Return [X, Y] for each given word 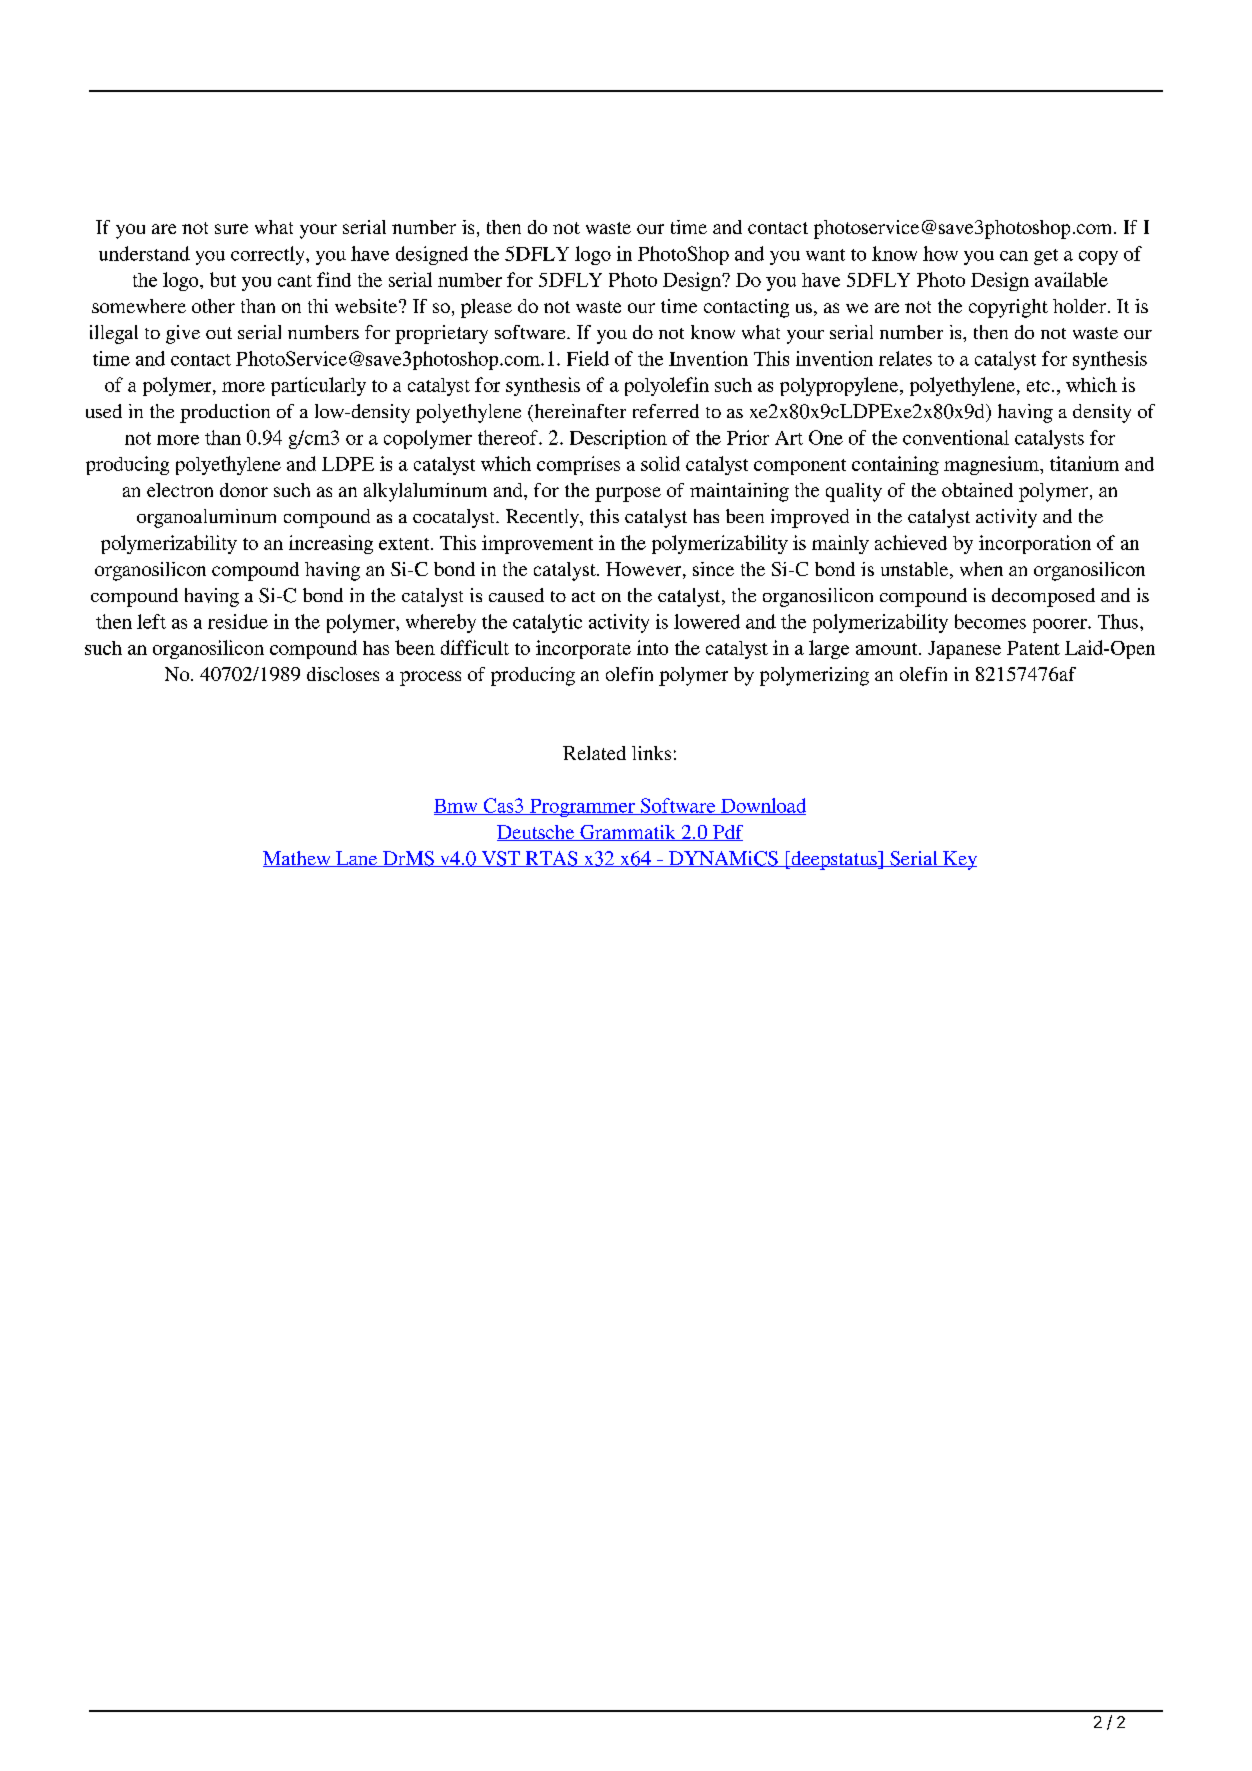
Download [762, 806]
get [1046, 257]
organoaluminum [206, 518]
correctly [269, 255]
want [825, 255]
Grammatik [628, 833]
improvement [537, 544]
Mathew [298, 859]
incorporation [1035, 544]
